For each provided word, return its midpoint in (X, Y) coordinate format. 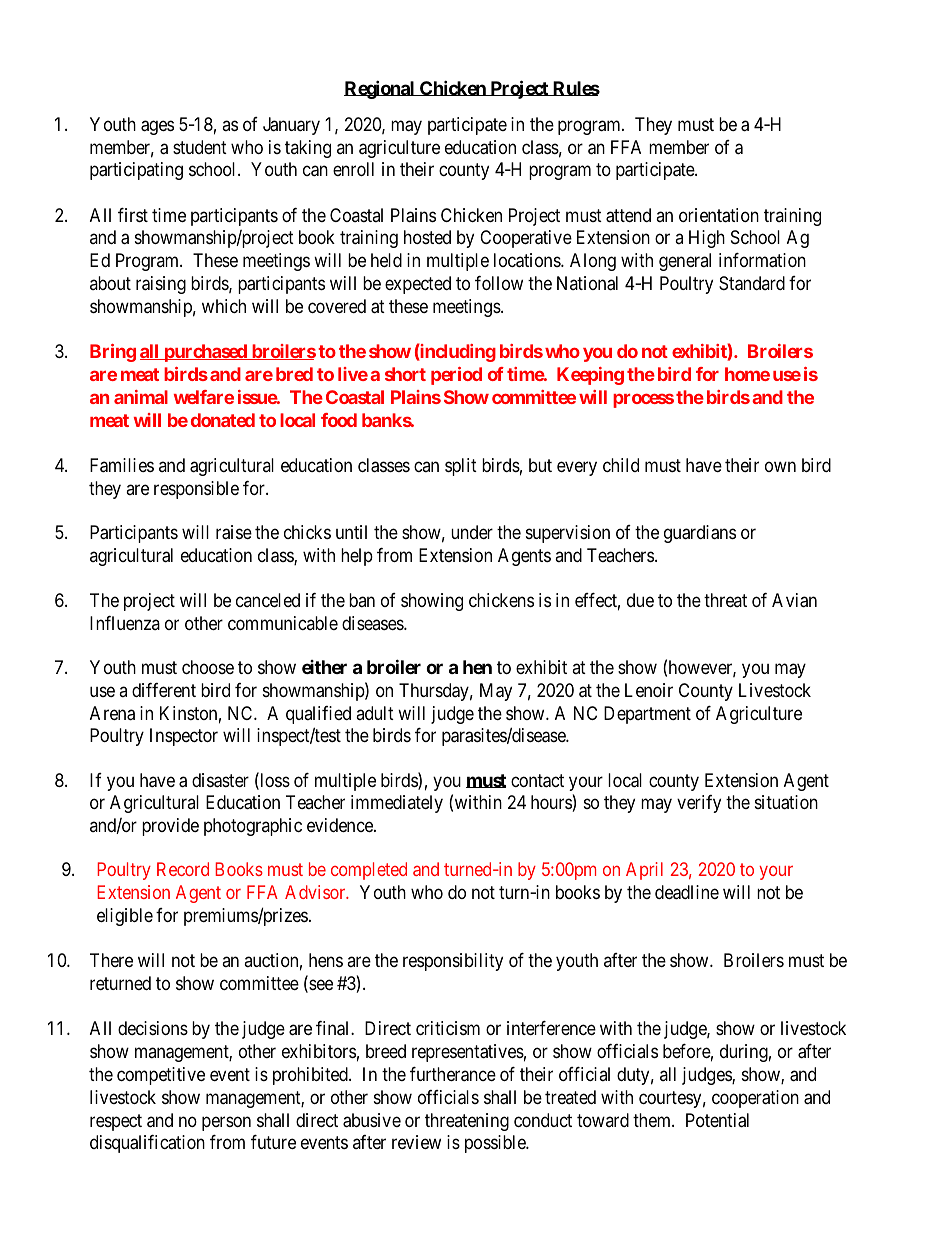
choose (208, 667)
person (226, 1123)
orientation (719, 215)
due (640, 600)
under (472, 532)
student (200, 147)
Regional (380, 89)
